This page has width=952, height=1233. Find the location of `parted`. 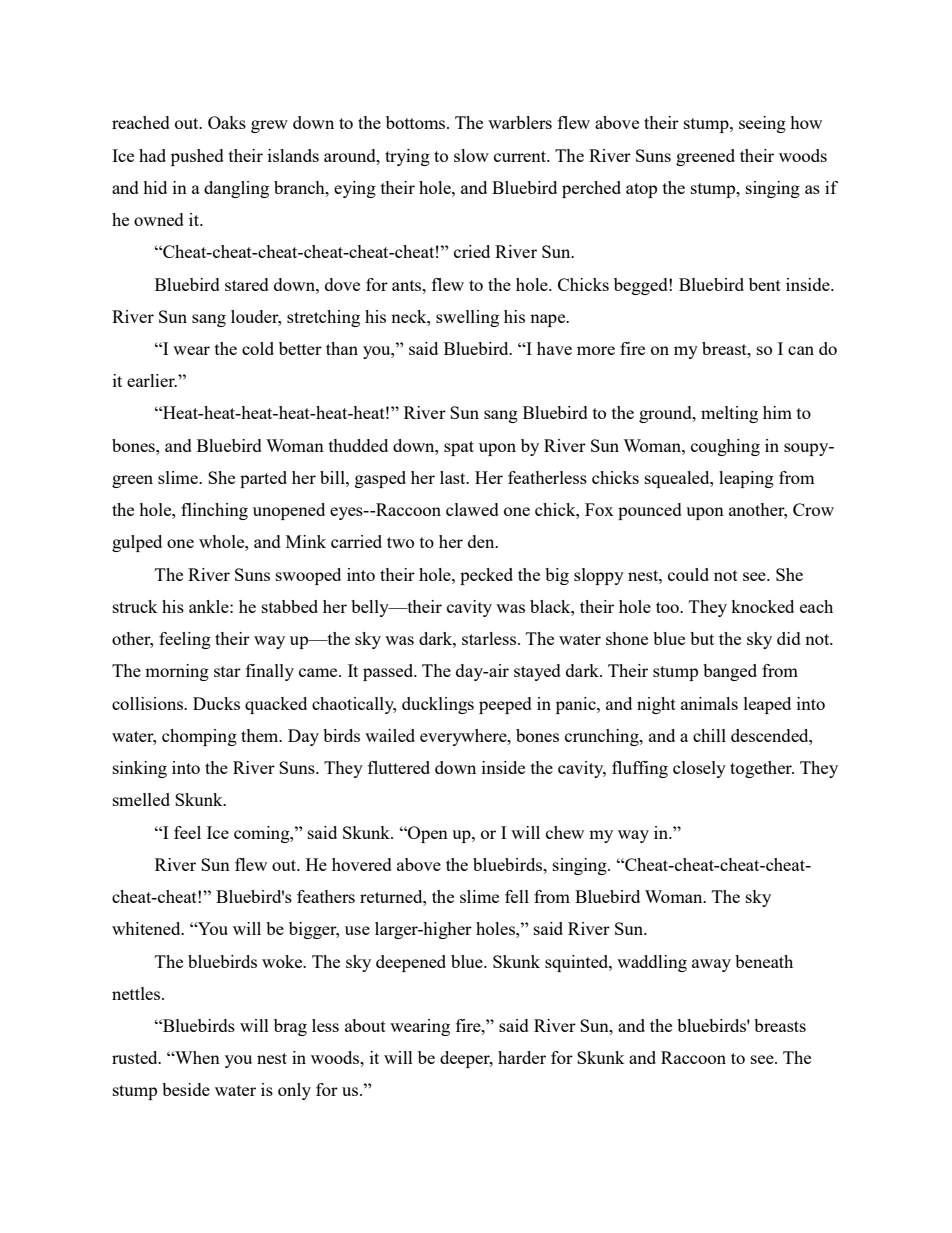

parted is located at coordinates (263, 479).
